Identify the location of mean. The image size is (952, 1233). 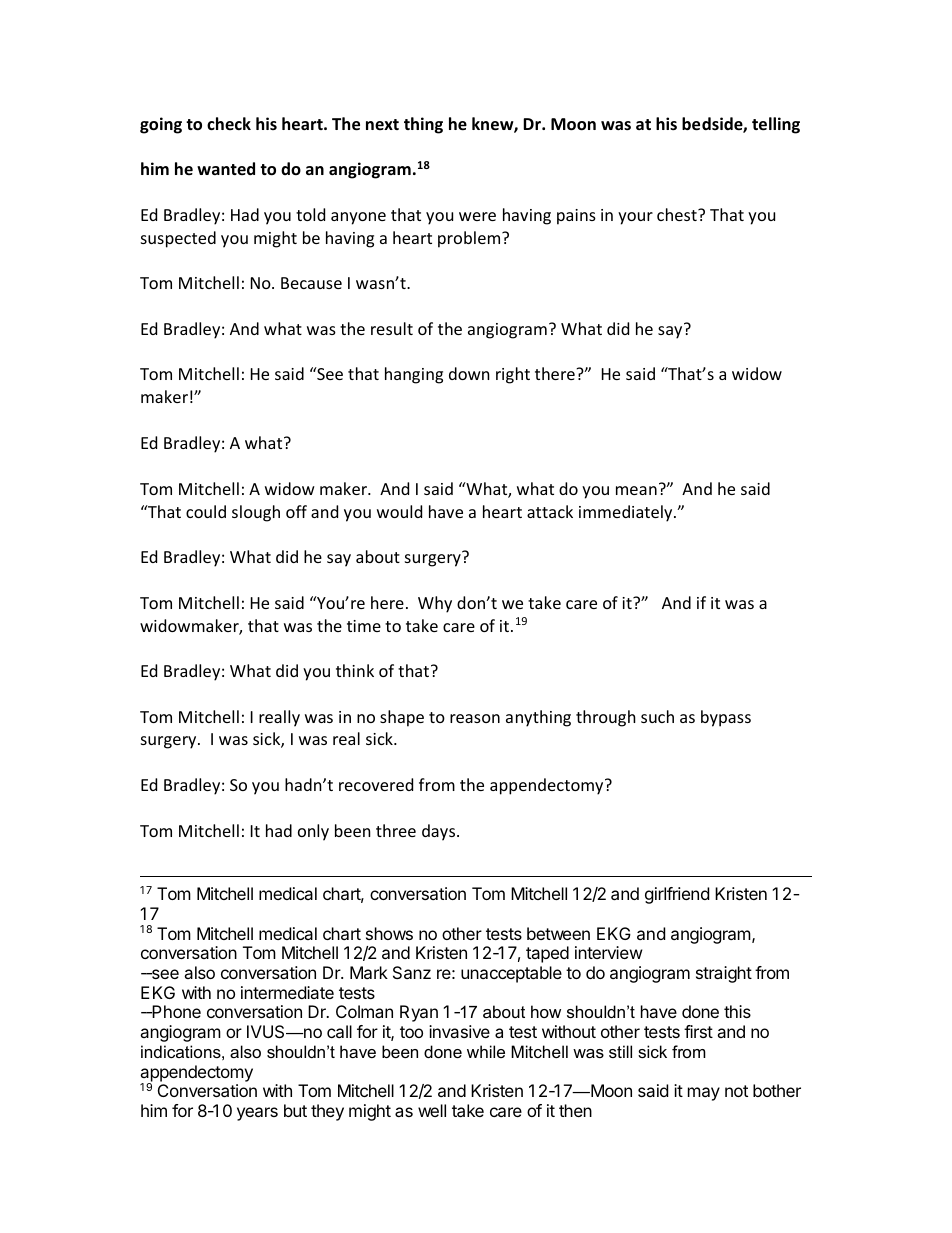
(636, 490).
